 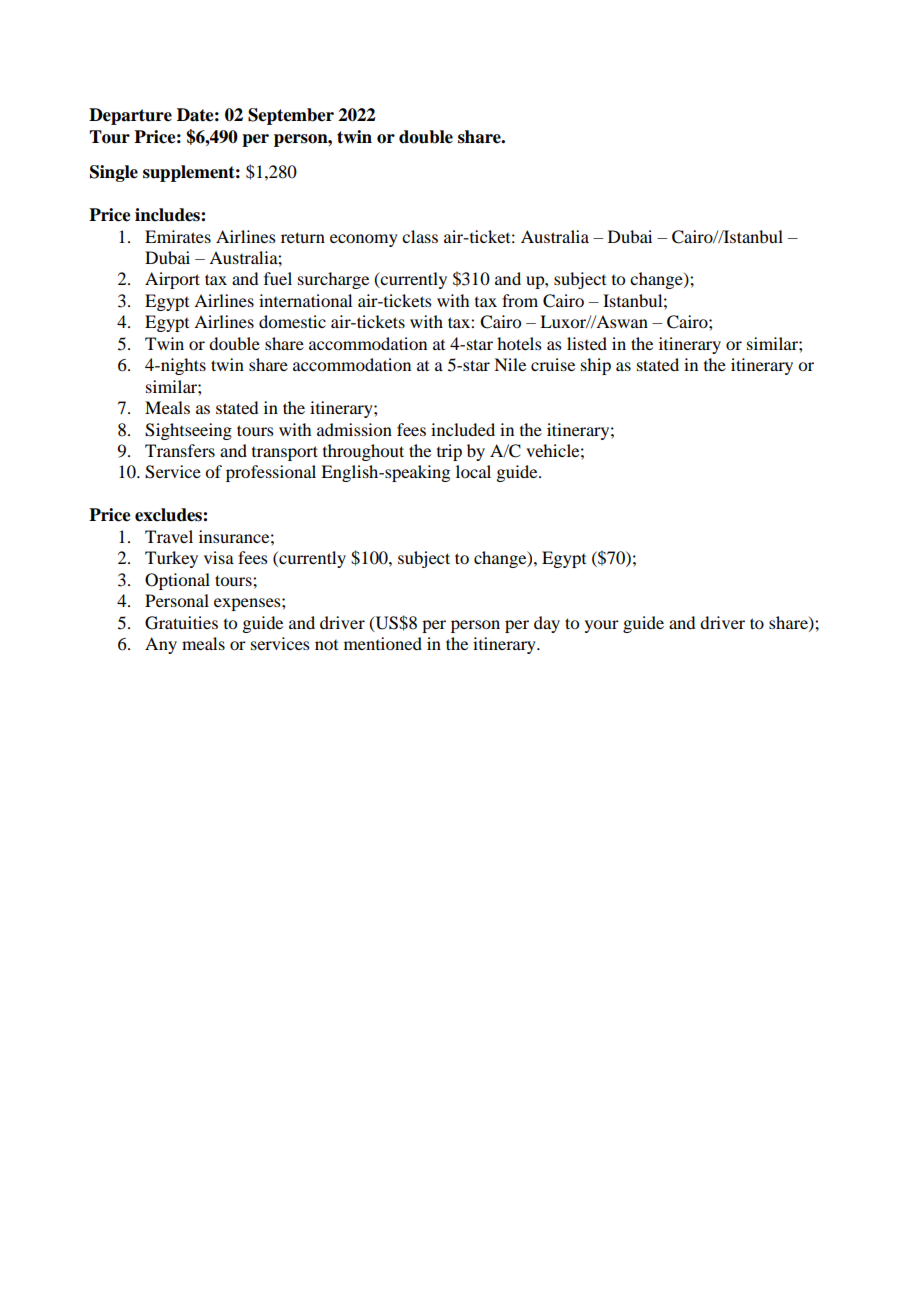 I want to click on Transfers, so click(x=180, y=450).
